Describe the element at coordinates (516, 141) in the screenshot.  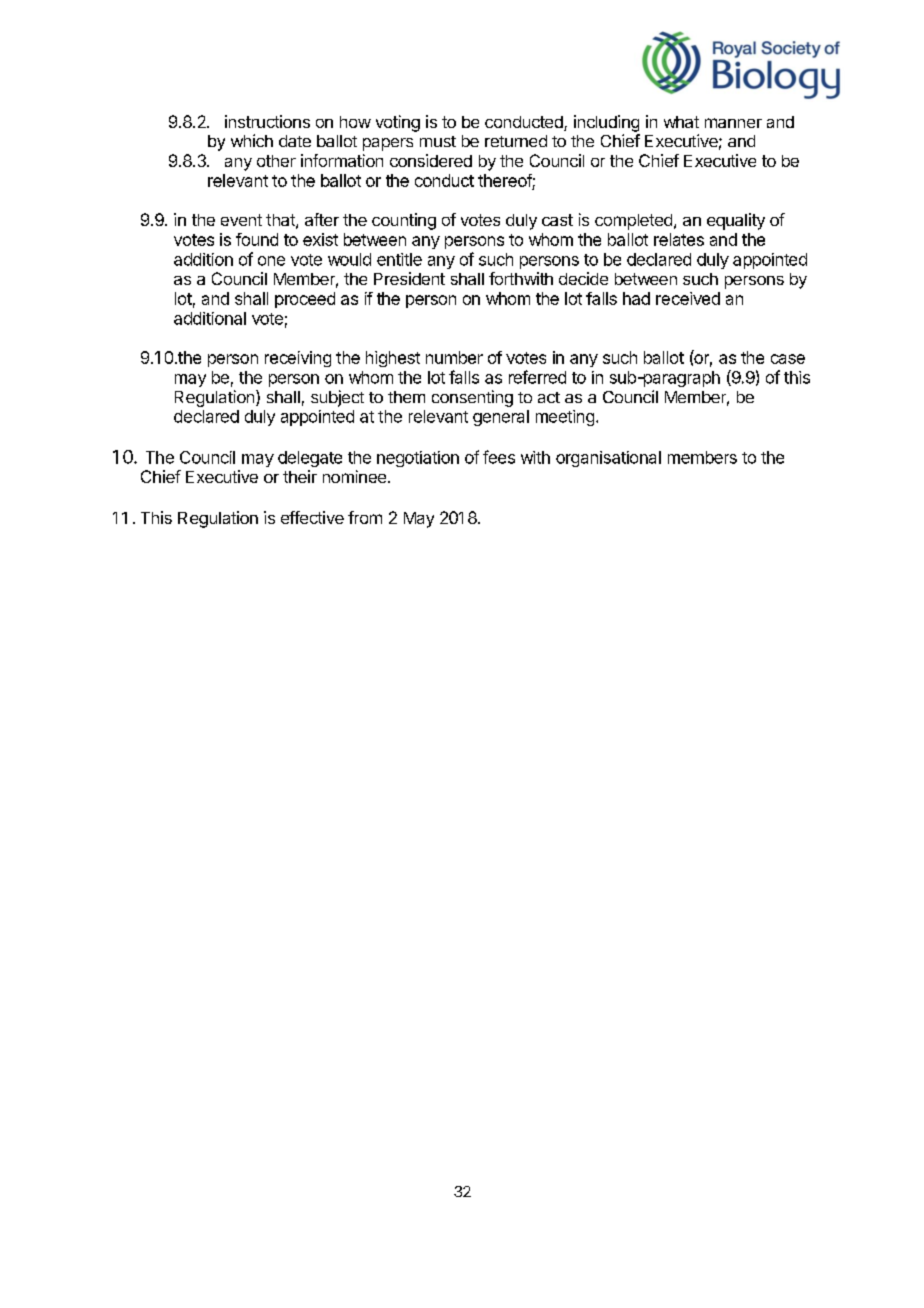
I see `returned` at that location.
